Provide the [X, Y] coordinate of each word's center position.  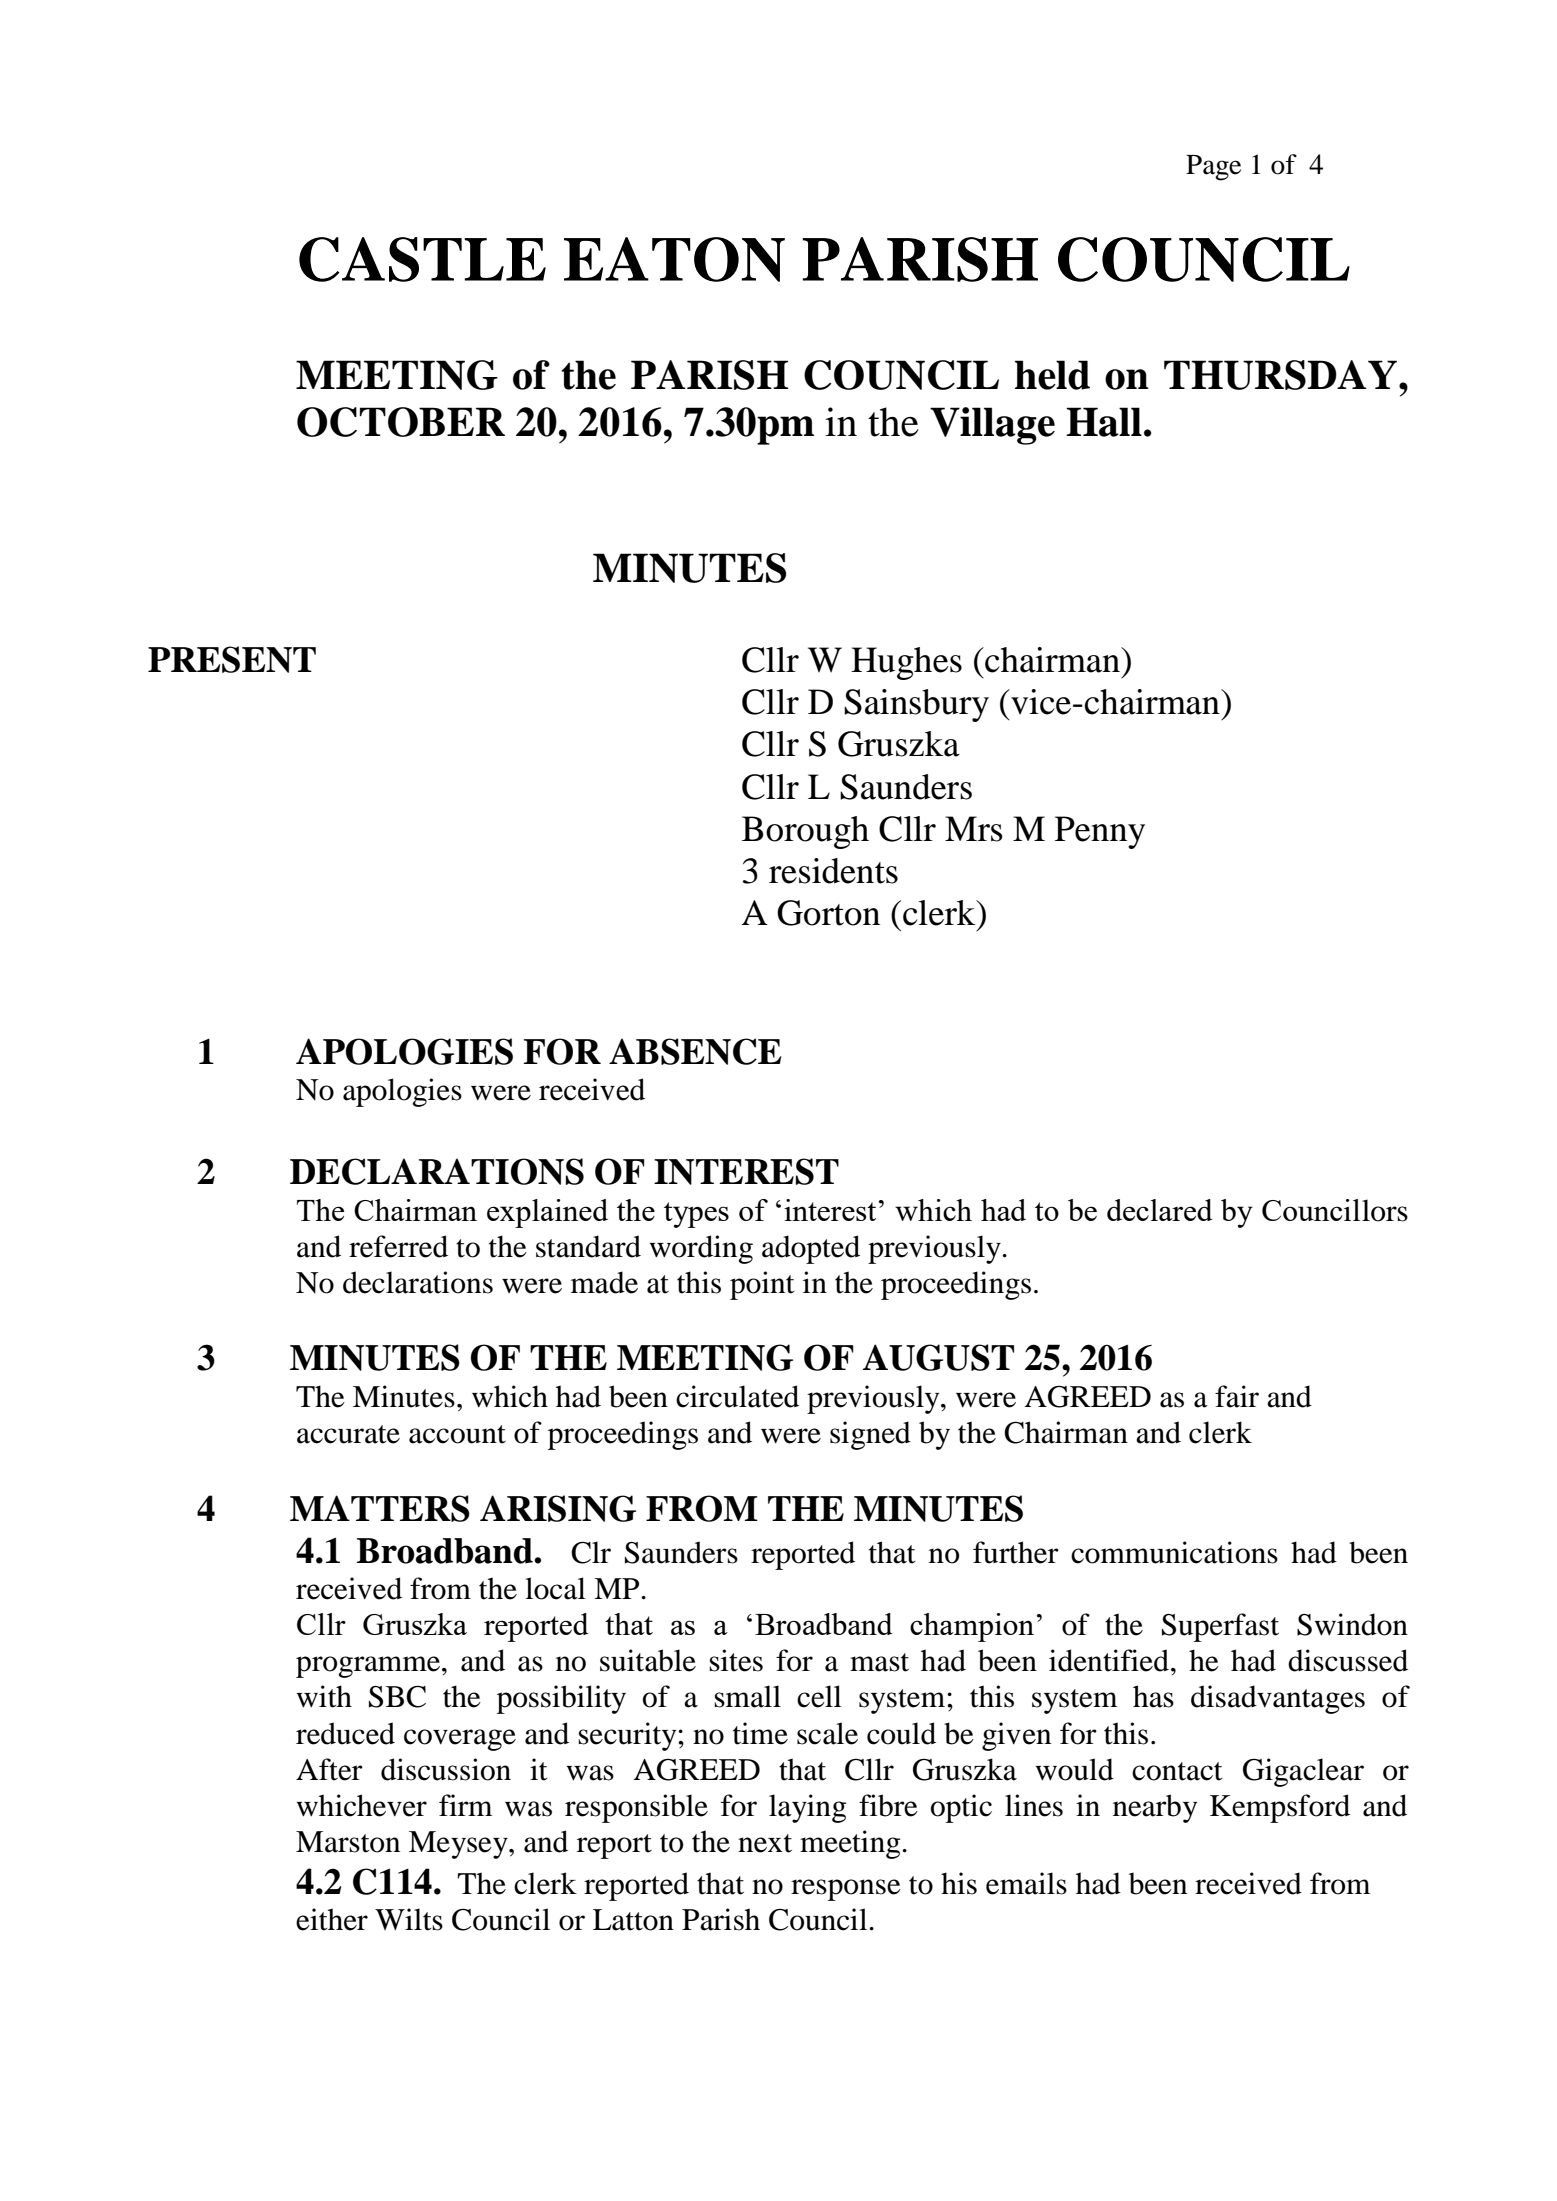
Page [1213, 168]
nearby [1155, 1808]
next [765, 1843]
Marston [348, 1842]
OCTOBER [401, 422]
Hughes [906, 663]
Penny [1100, 832]
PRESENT [232, 659]
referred [398, 1246]
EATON [674, 259]
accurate [348, 1434]
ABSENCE [695, 1051]
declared [1160, 1210]
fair [1237, 1396]
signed [870, 1435]
